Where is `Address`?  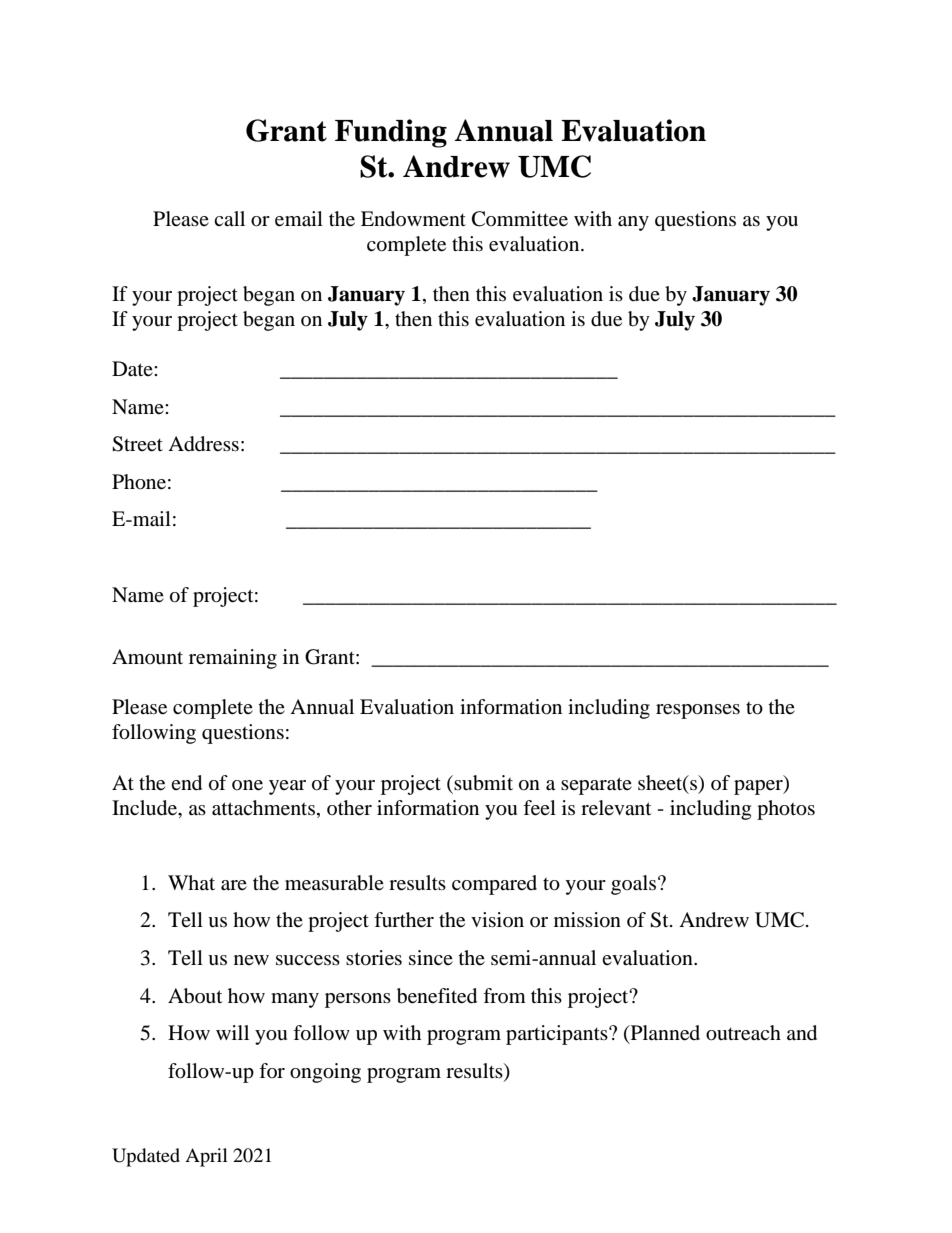 Address is located at coordinates (203, 444).
